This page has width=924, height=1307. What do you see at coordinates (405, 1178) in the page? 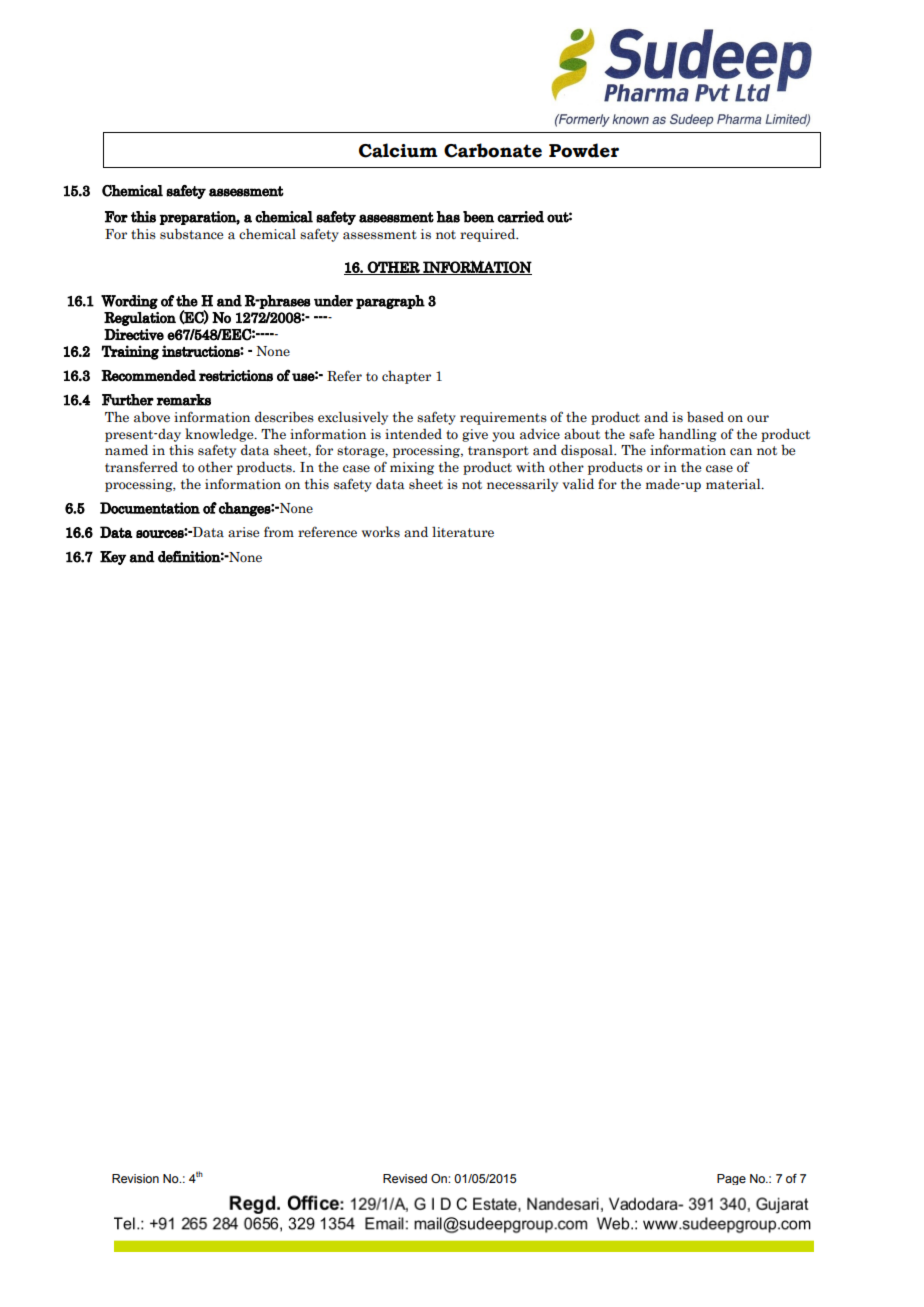
I see `Revised` at bounding box center [405, 1178].
